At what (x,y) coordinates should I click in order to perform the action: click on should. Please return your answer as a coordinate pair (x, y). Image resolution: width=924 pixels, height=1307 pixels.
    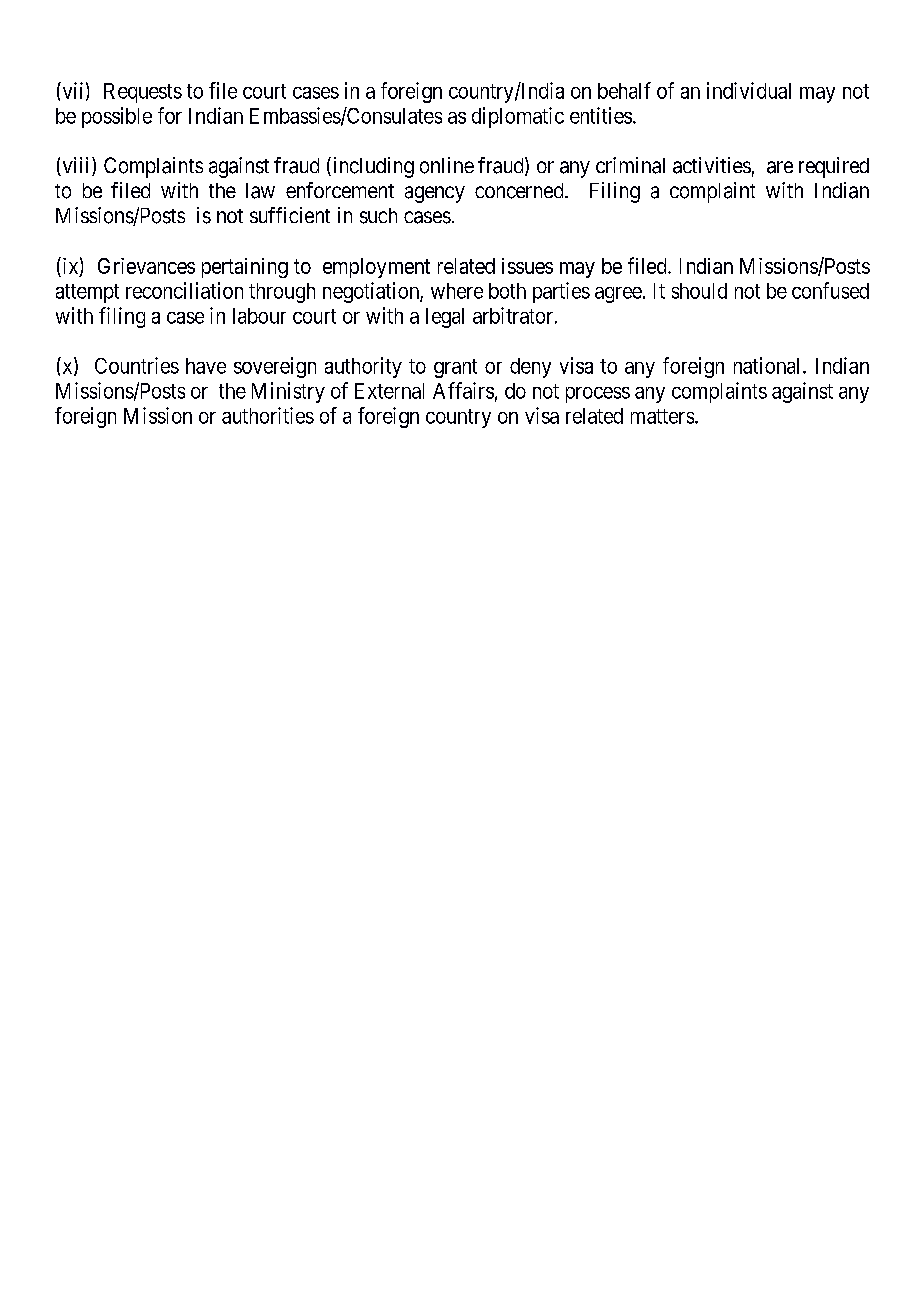
    Looking at the image, I should click on (699, 291).
